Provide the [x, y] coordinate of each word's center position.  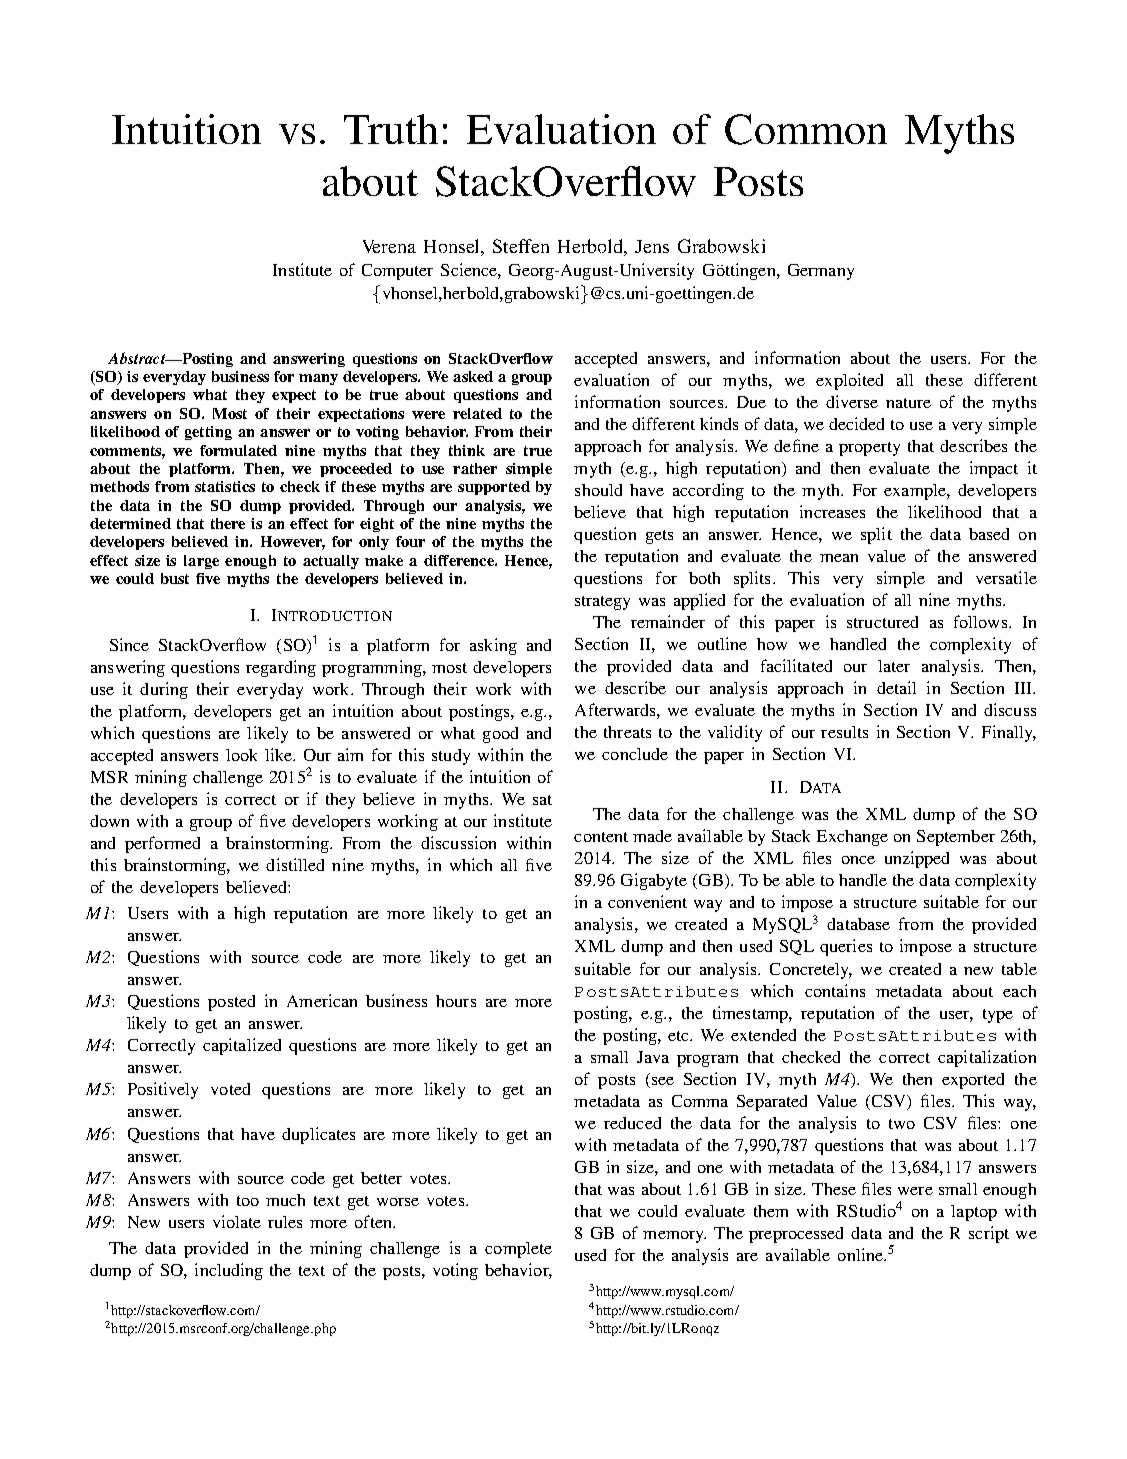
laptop [974, 1213]
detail [896, 687]
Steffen [521, 246]
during [164, 690]
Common [806, 129]
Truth [391, 129]
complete [518, 1250]
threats [627, 732]
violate [237, 1221]
